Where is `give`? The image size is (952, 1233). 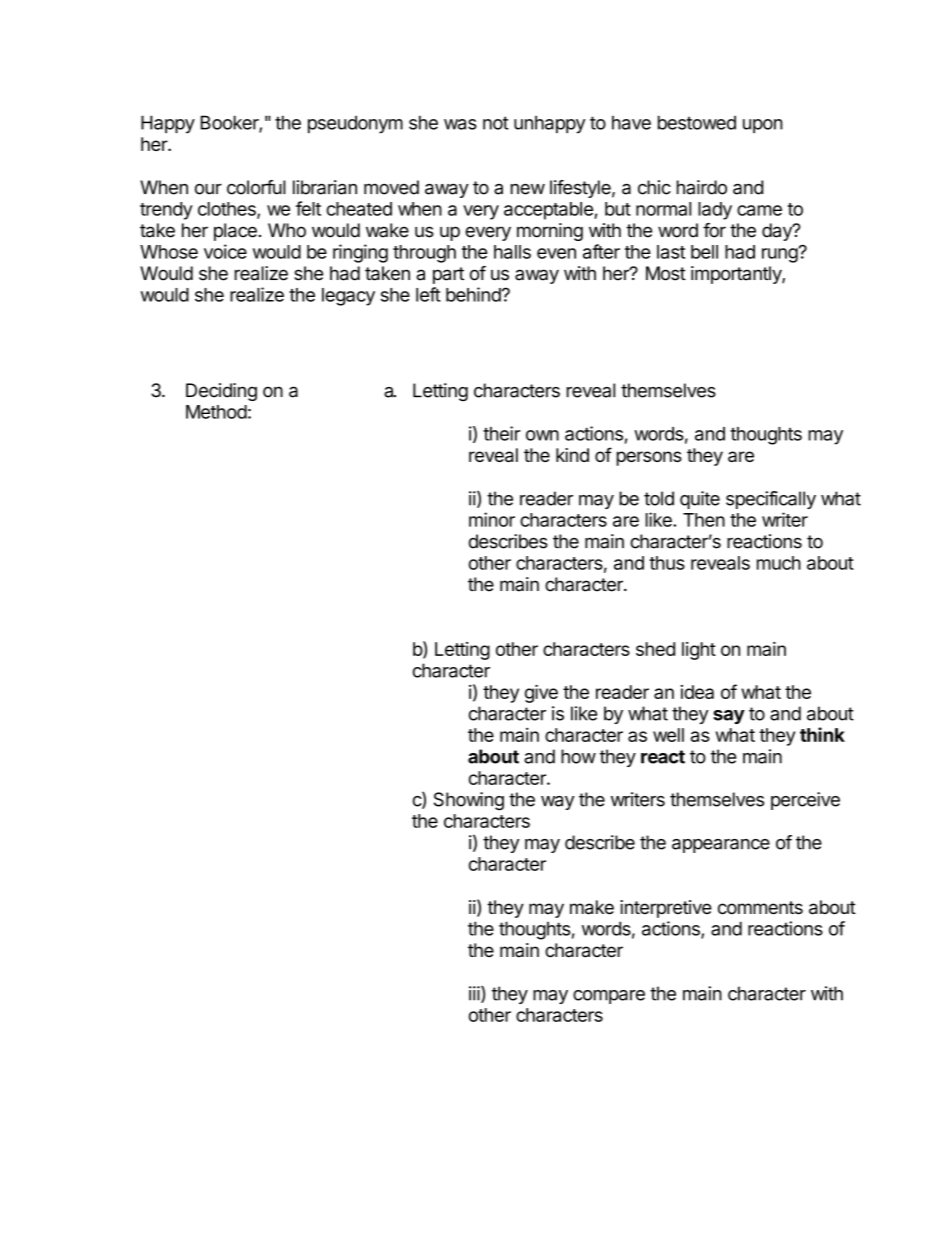 give is located at coordinates (541, 694).
